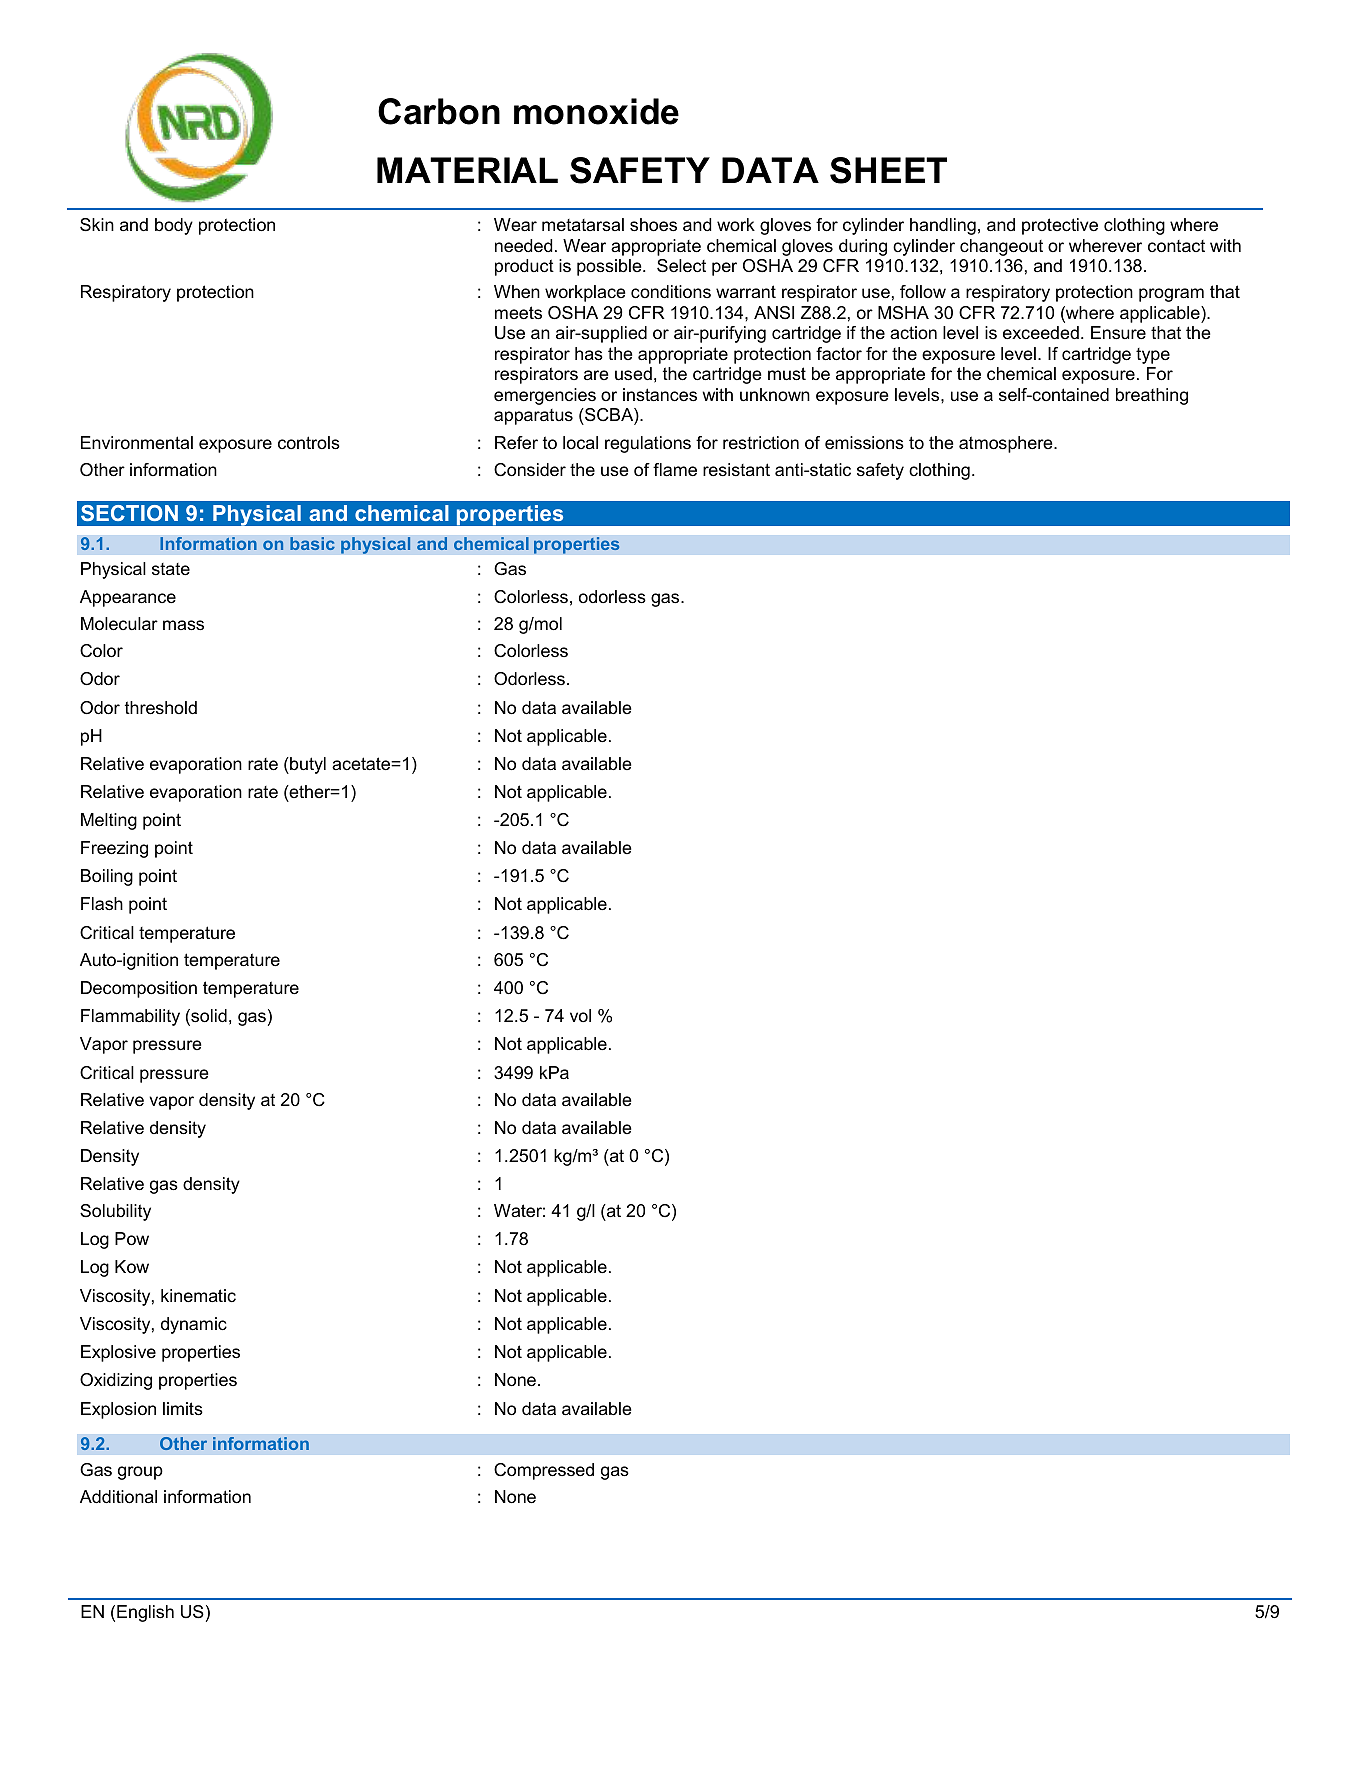  I want to click on protective, so click(1060, 226).
